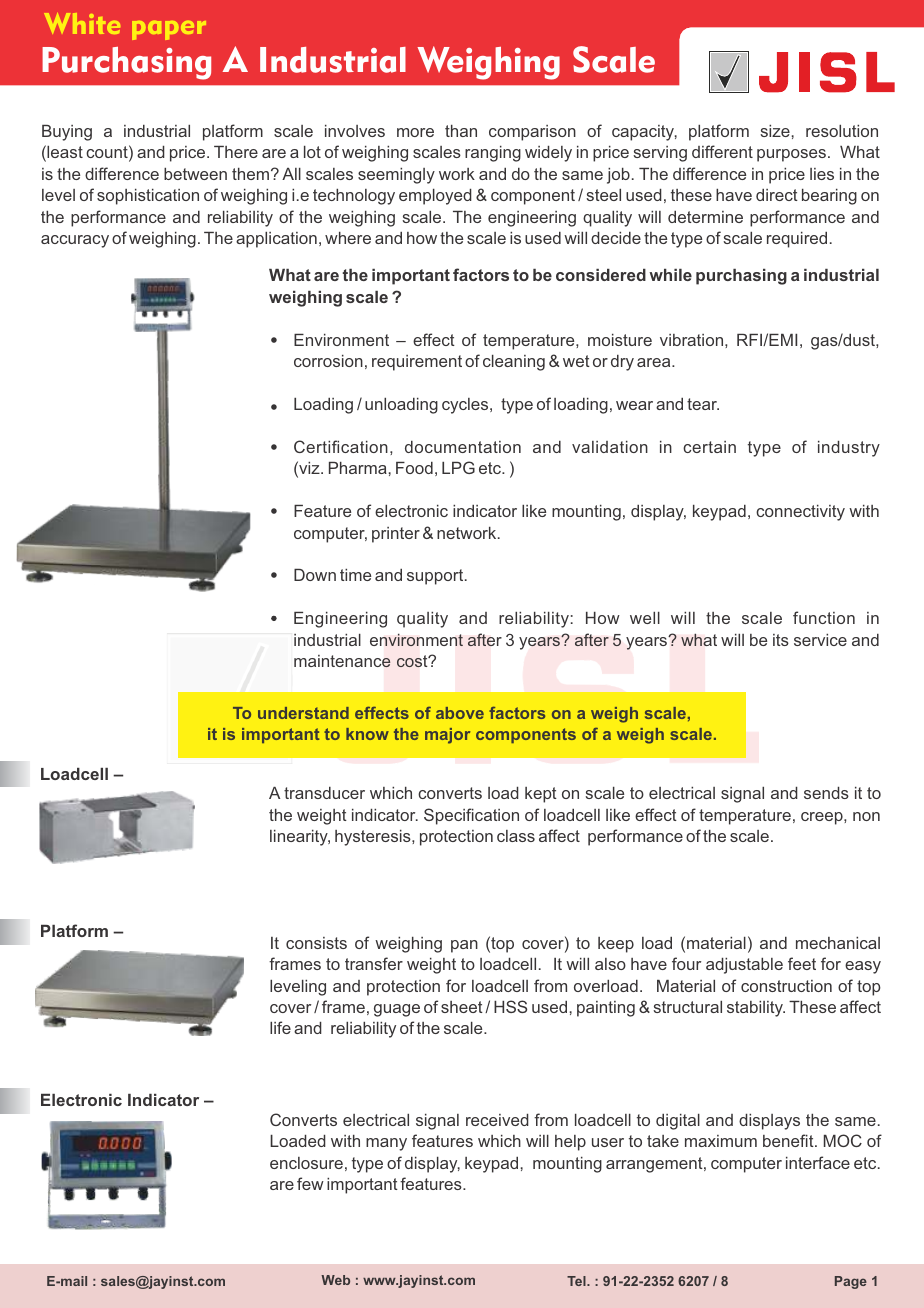  I want to click on understand, so click(303, 713).
